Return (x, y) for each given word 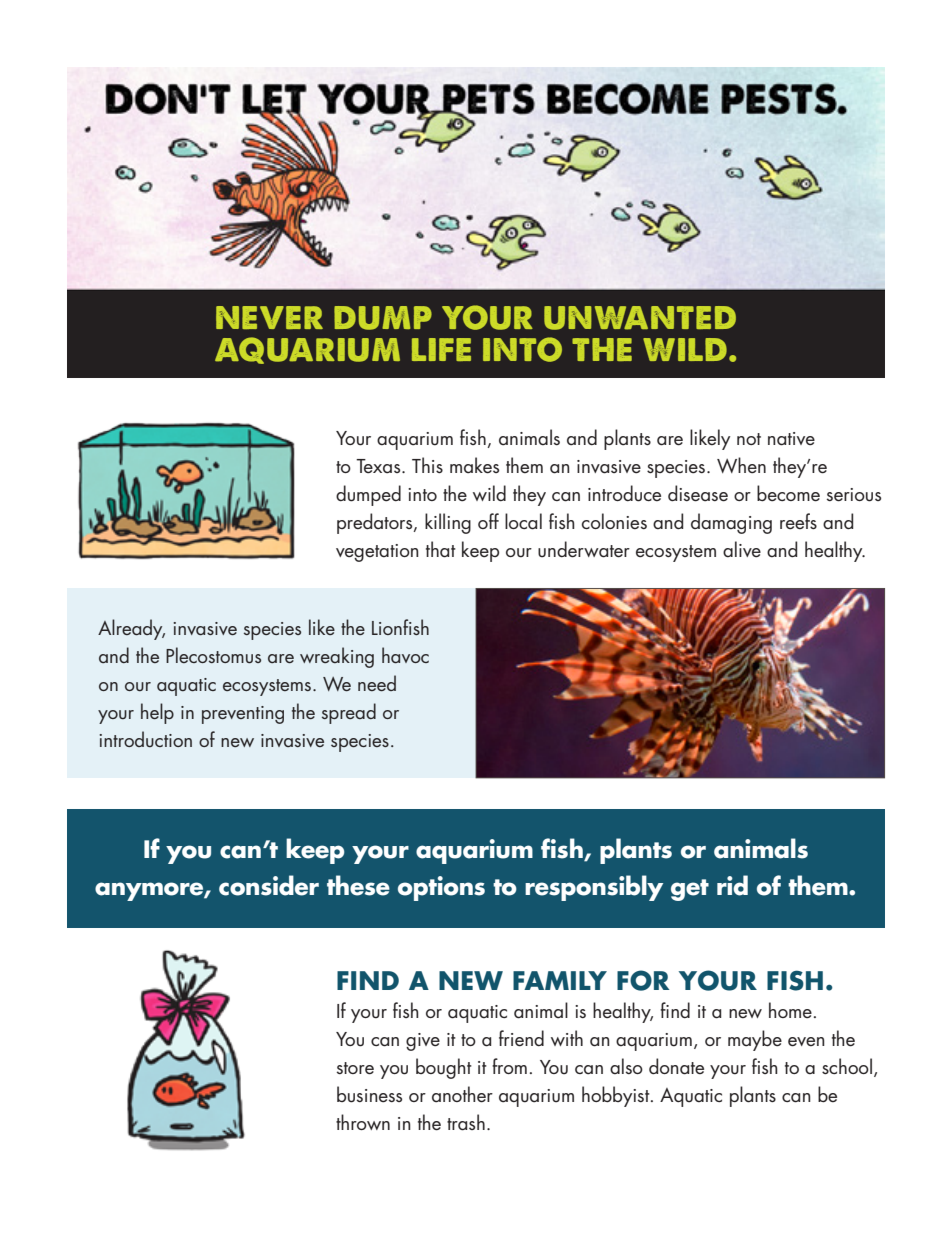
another (462, 1094)
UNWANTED (640, 318)
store (355, 1068)
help (157, 713)
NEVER (269, 317)
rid (732, 885)
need (377, 683)
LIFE (441, 349)
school (847, 1066)
